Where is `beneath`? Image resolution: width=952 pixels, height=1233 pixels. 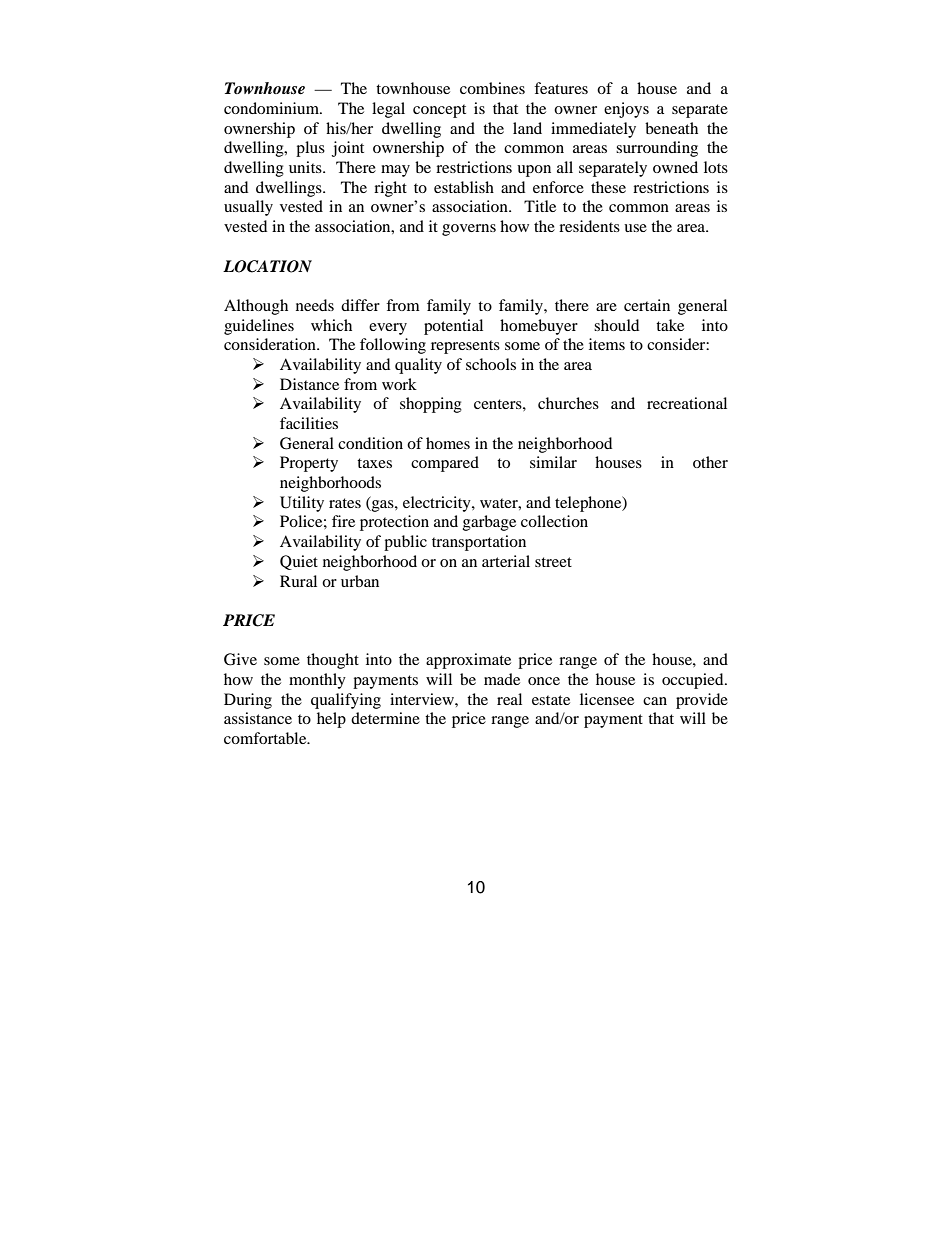
beneath is located at coordinates (671, 128).
